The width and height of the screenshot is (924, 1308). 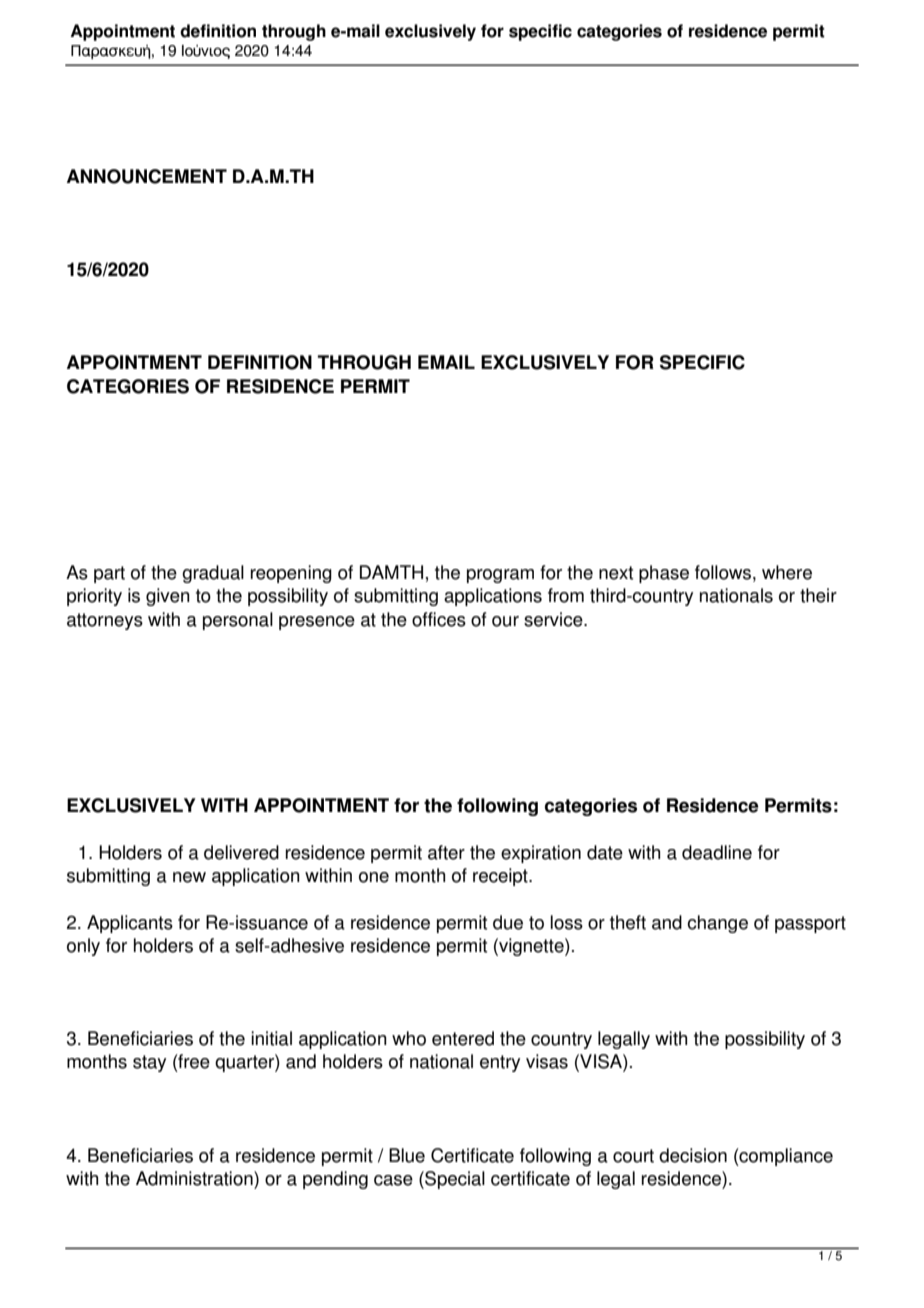 I want to click on Applicants, so click(x=130, y=924).
